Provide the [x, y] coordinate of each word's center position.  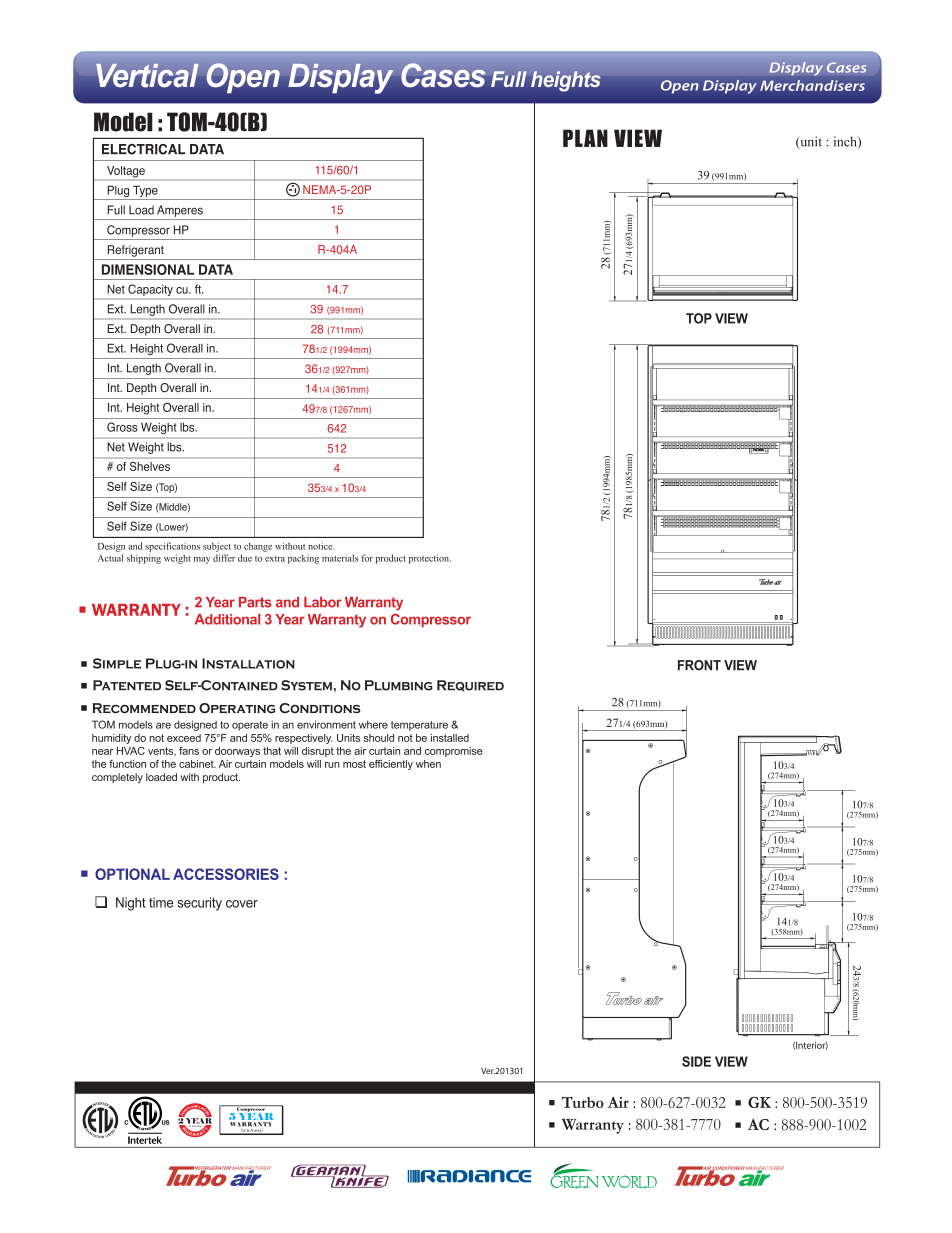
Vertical [147, 75]
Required [470, 686]
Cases [443, 75]
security [199, 904]
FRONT [699, 665]
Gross [122, 427]
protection [430, 559]
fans [189, 751]
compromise [454, 752]
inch [846, 142]
